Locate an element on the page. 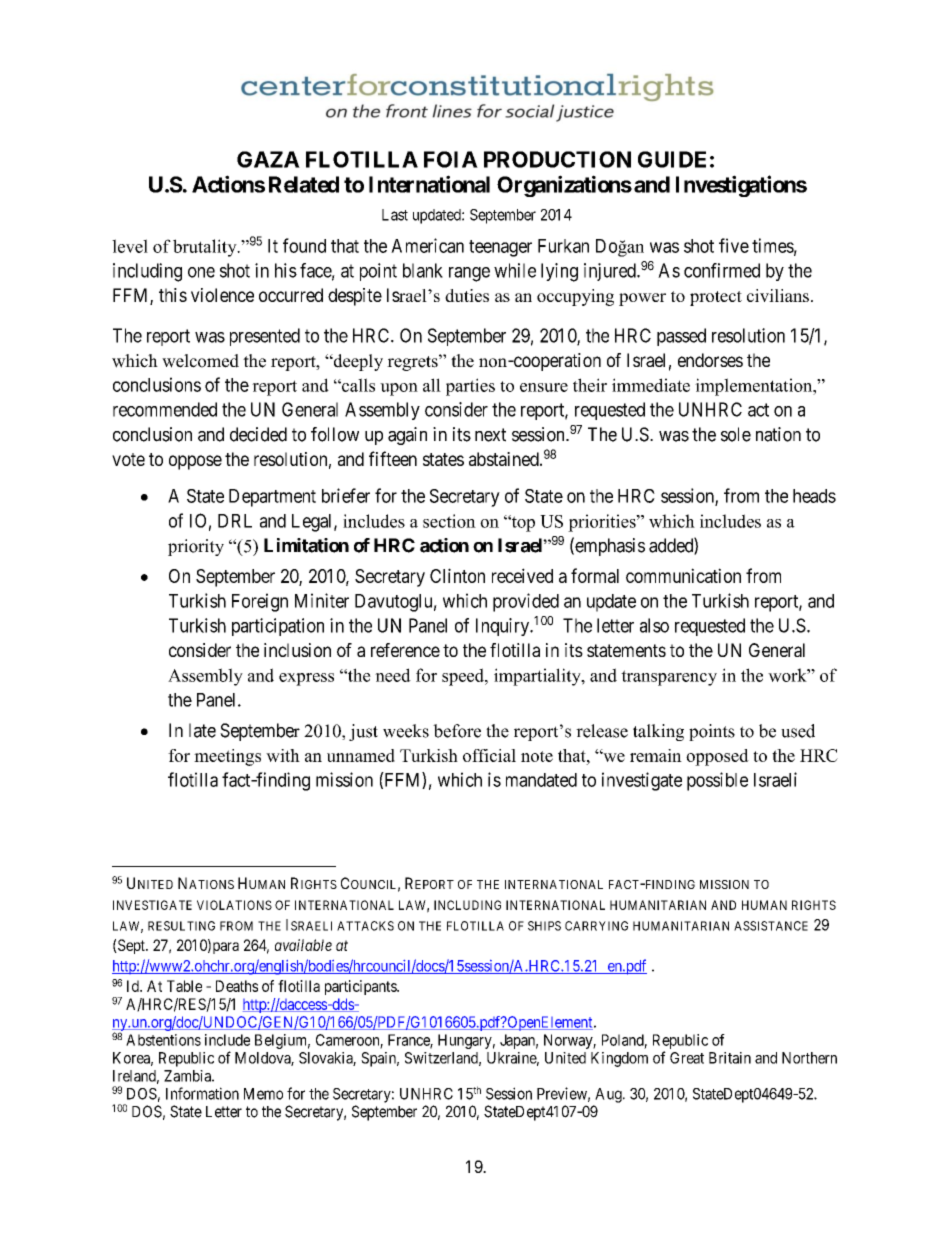  FOIA is located at coordinates (451, 159).
